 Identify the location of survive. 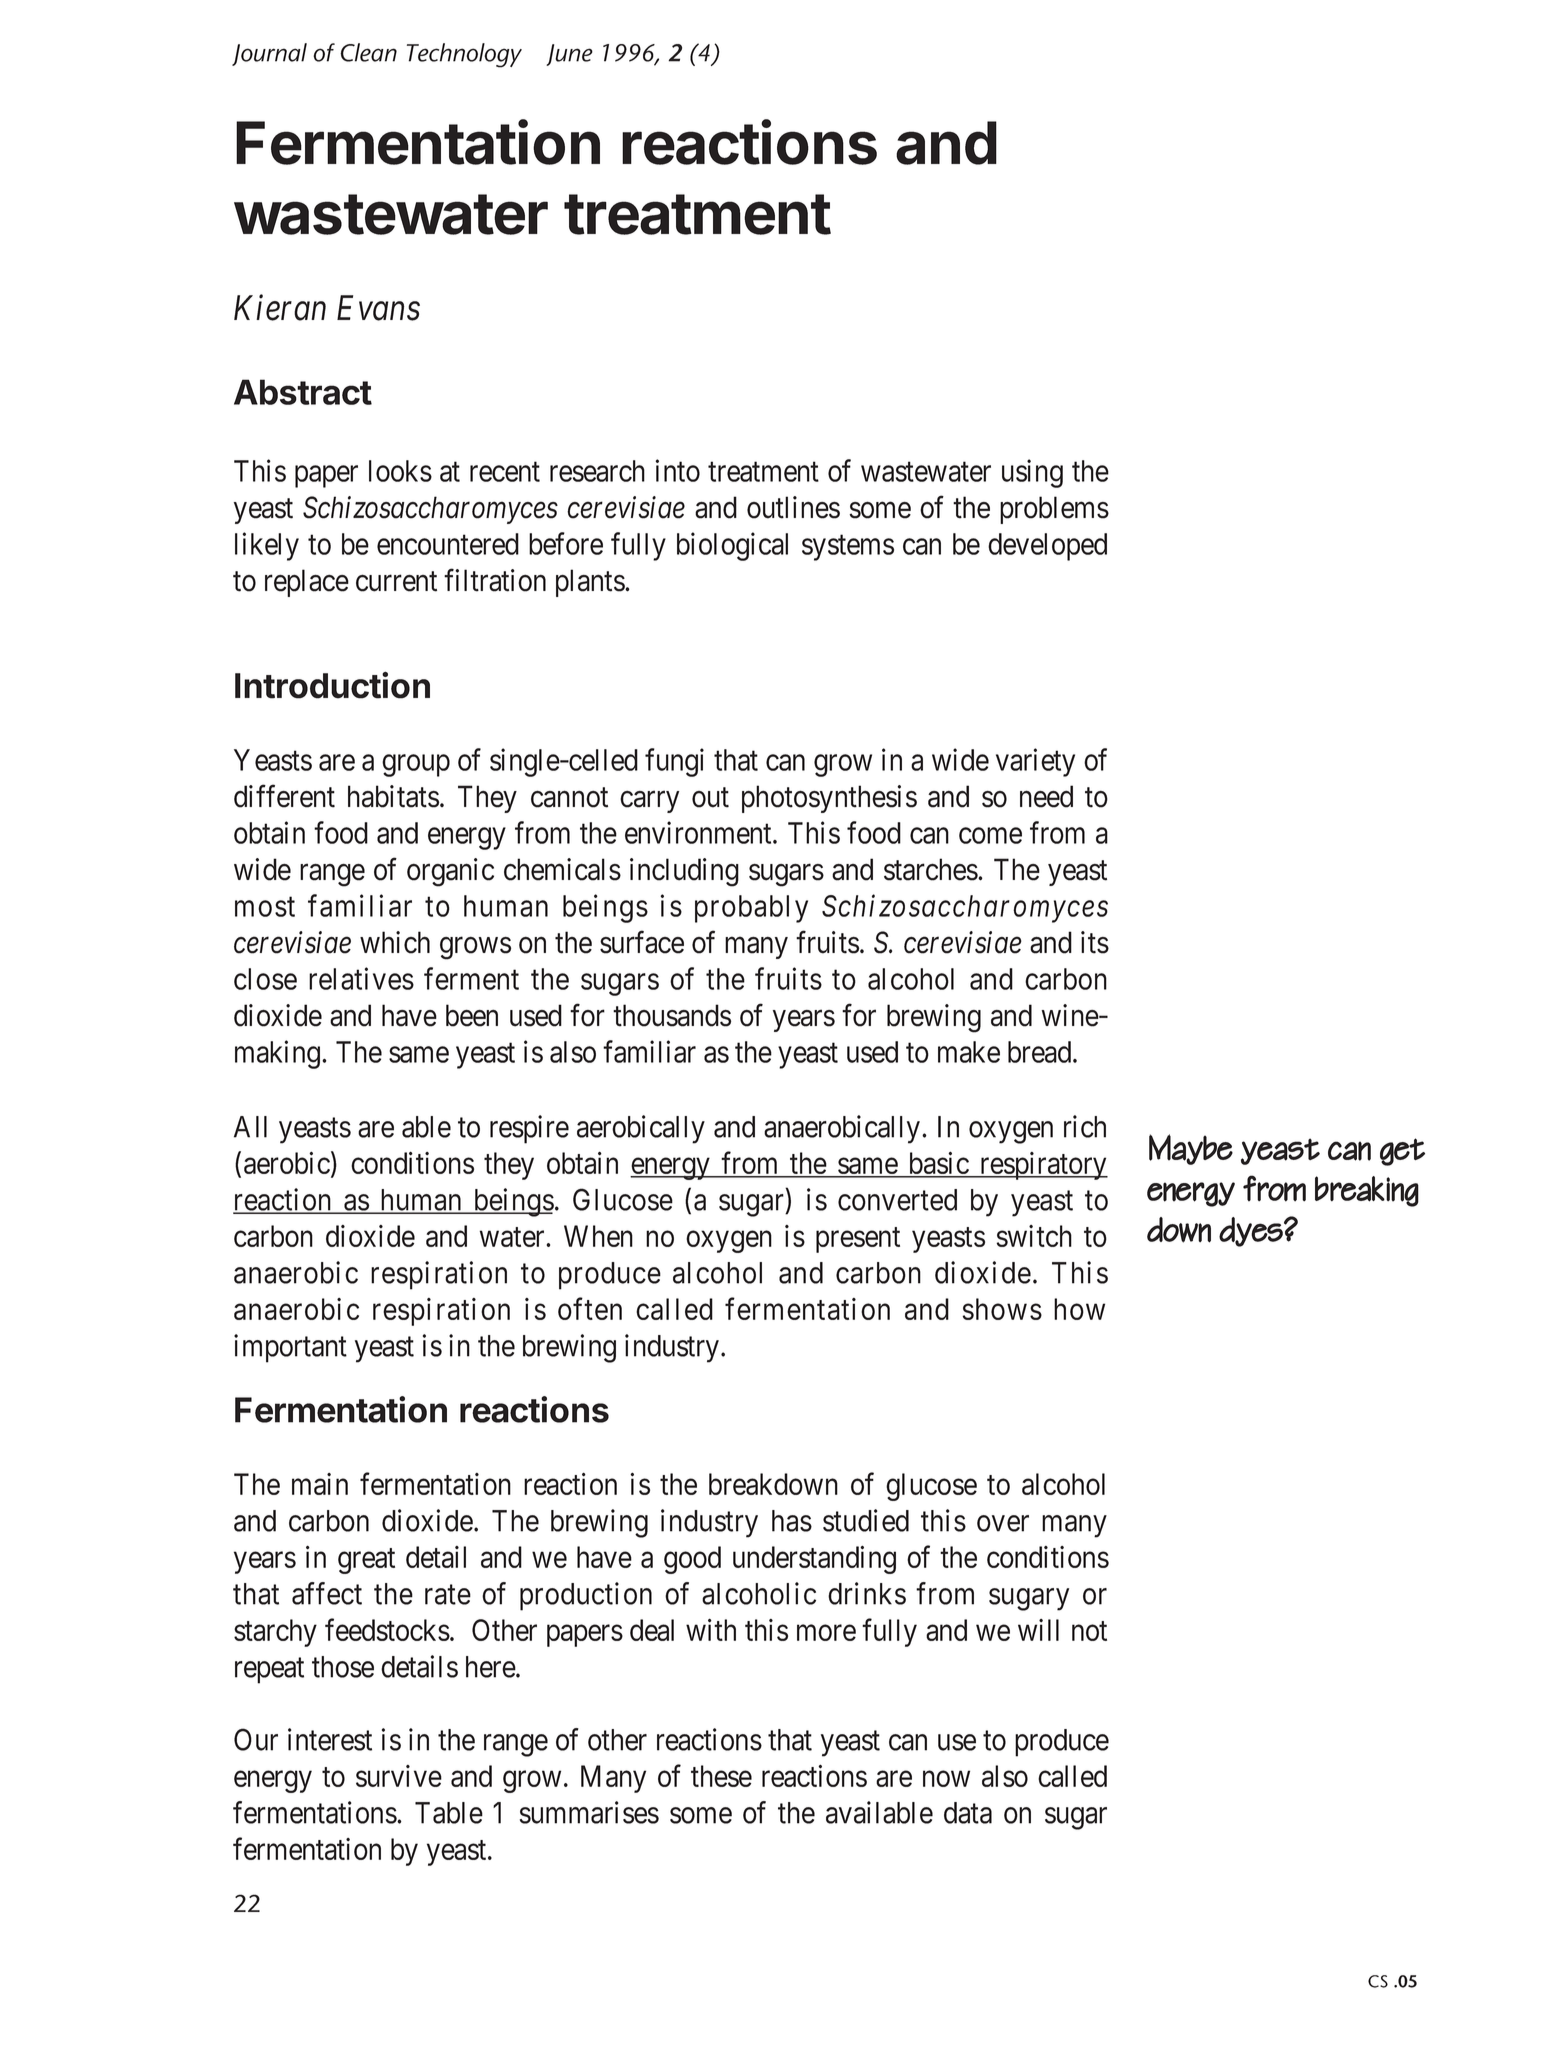
(399, 1776).
